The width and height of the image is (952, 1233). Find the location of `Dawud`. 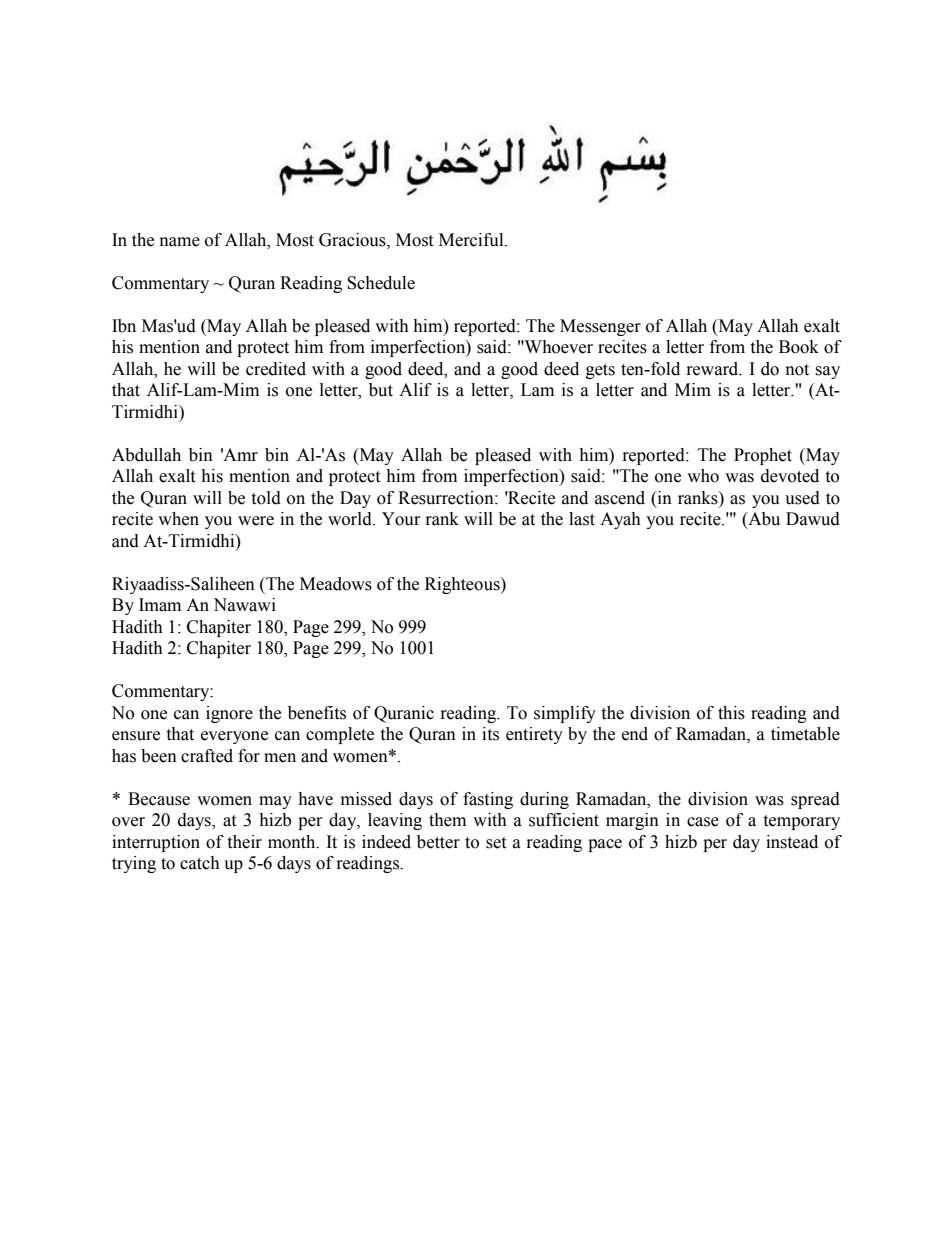

Dawud is located at coordinates (813, 519).
